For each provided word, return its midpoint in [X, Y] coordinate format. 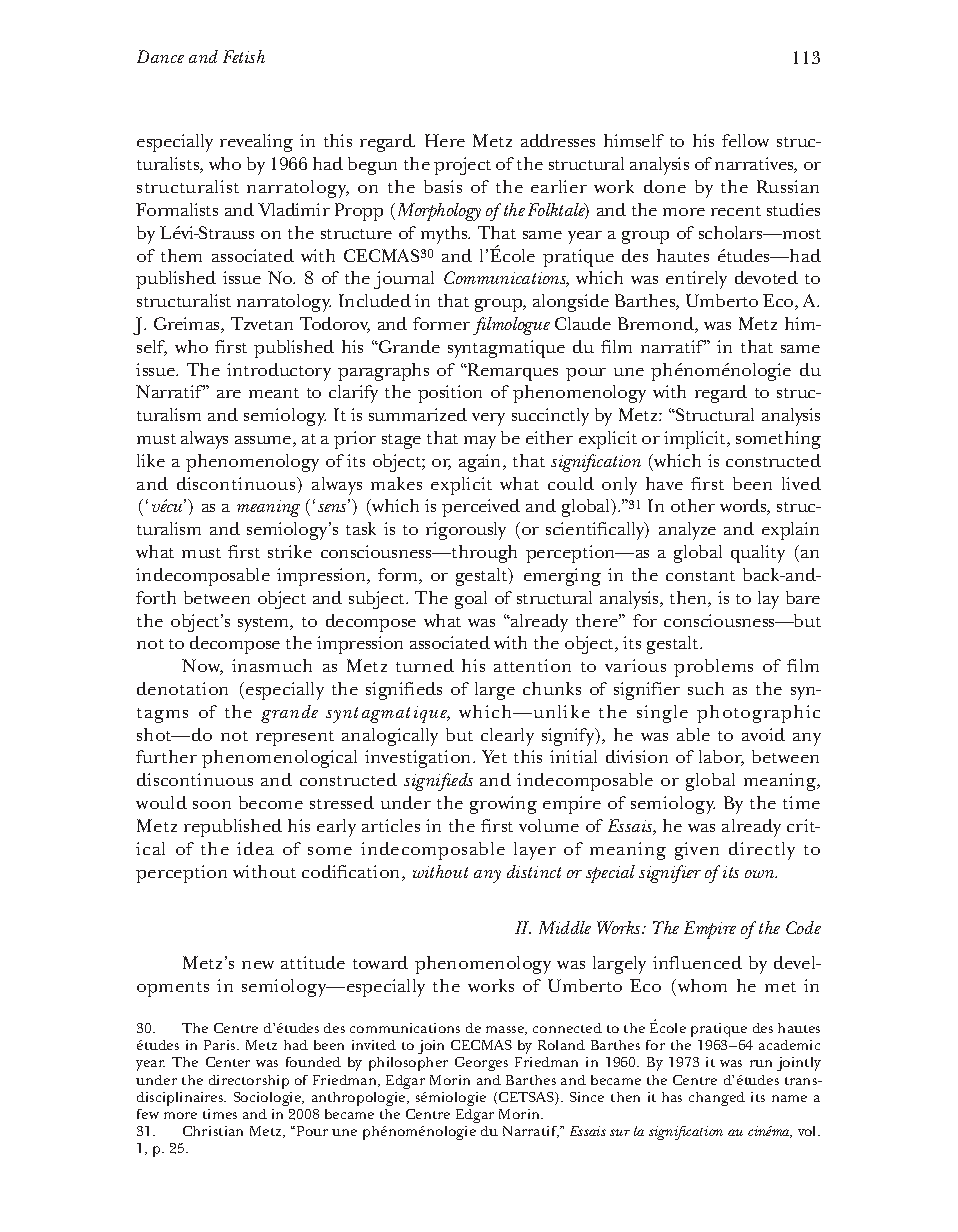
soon [212, 805]
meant [274, 393]
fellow [745, 140]
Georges [481, 1064]
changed [717, 1099]
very [488, 419]
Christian [213, 1131]
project [462, 166]
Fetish [244, 56]
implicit [696, 440]
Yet [494, 756]
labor [721, 758]
